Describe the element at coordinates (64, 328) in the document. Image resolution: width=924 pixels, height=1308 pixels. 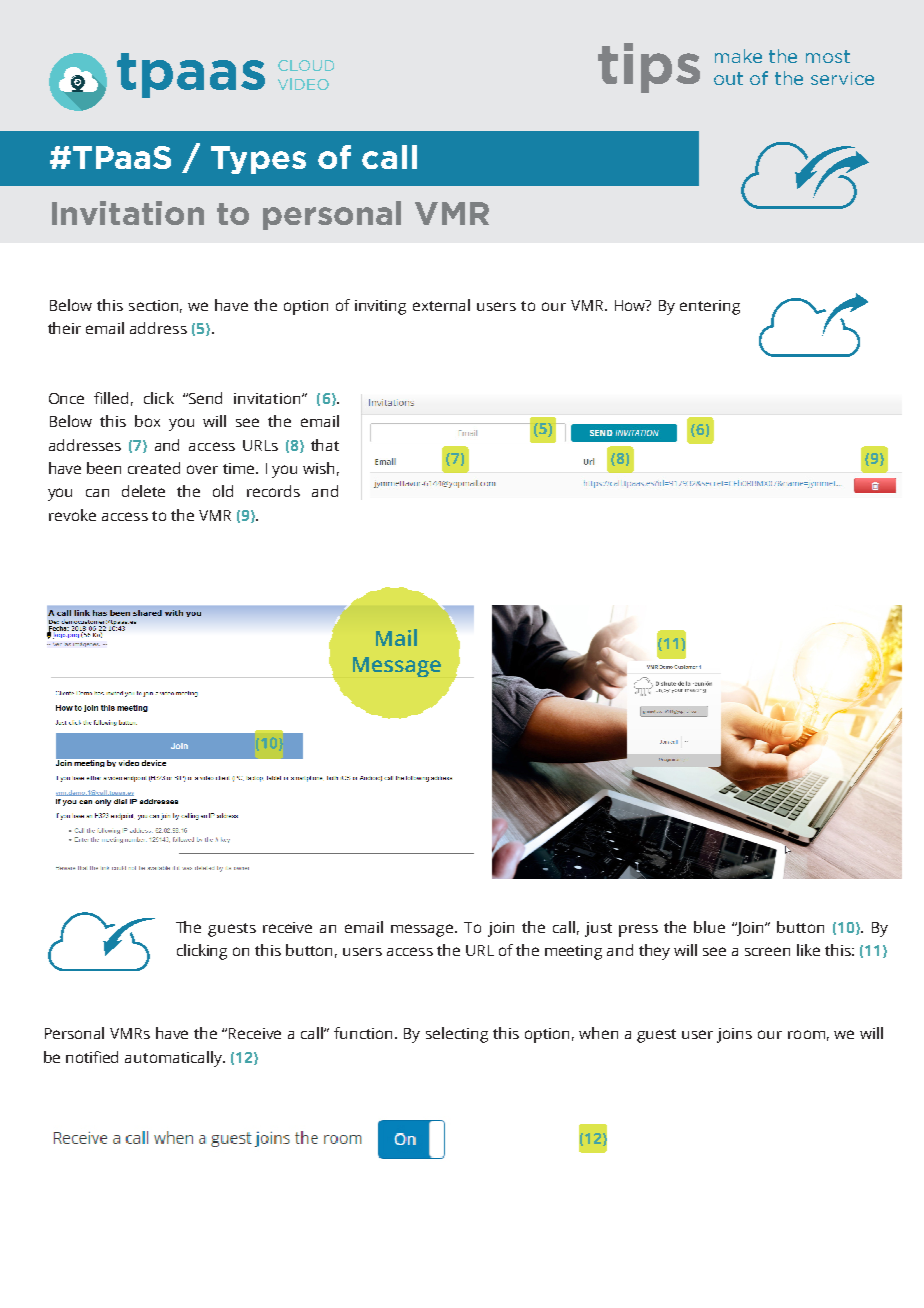
I see `their` at that location.
